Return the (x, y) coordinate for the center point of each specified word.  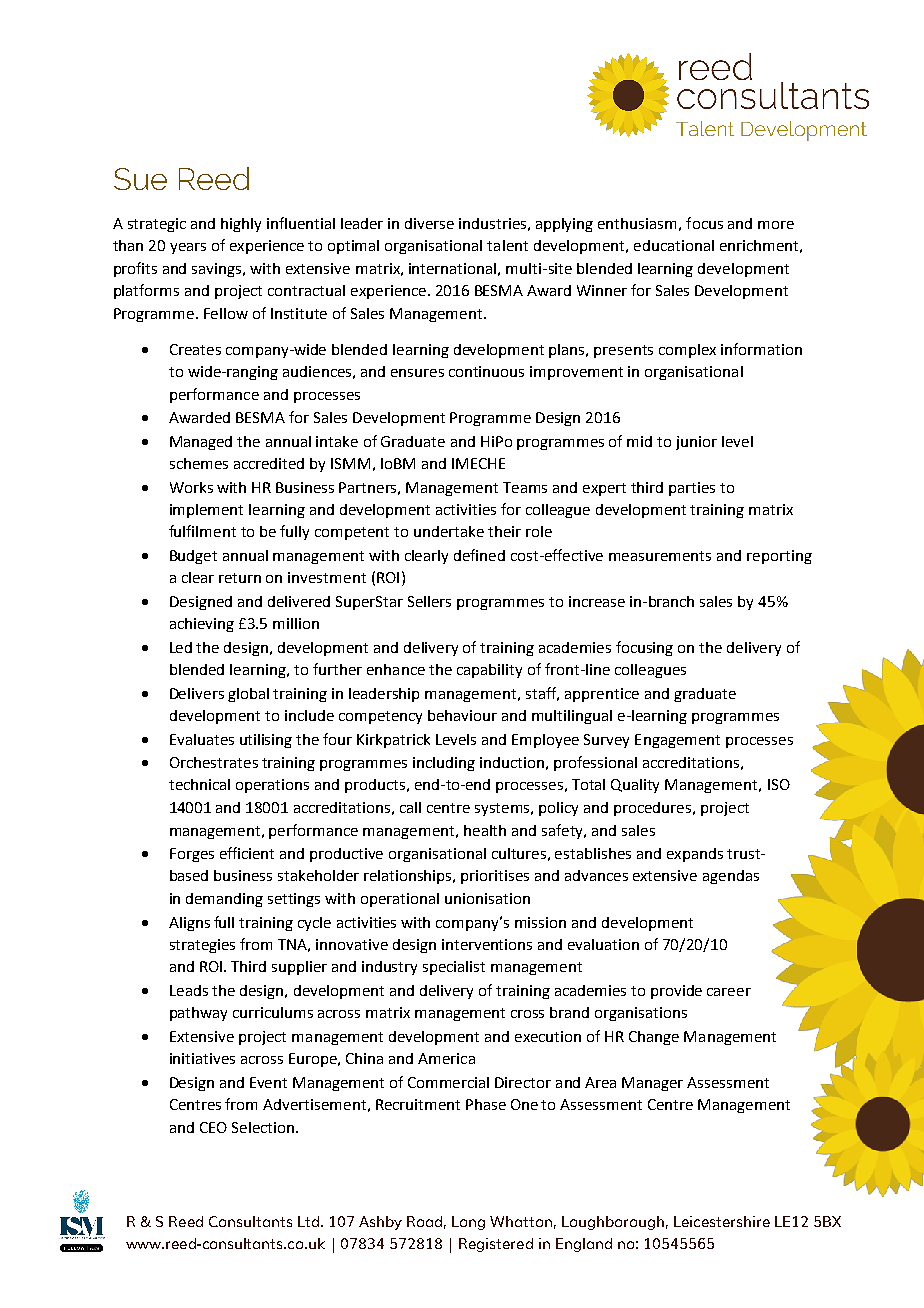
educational (674, 245)
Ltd (310, 1221)
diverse (429, 223)
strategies (202, 946)
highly (241, 225)
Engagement (677, 741)
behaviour (462, 715)
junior (696, 443)
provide (676, 992)
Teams (525, 487)
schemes (199, 463)
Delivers (197, 693)
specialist (454, 968)
